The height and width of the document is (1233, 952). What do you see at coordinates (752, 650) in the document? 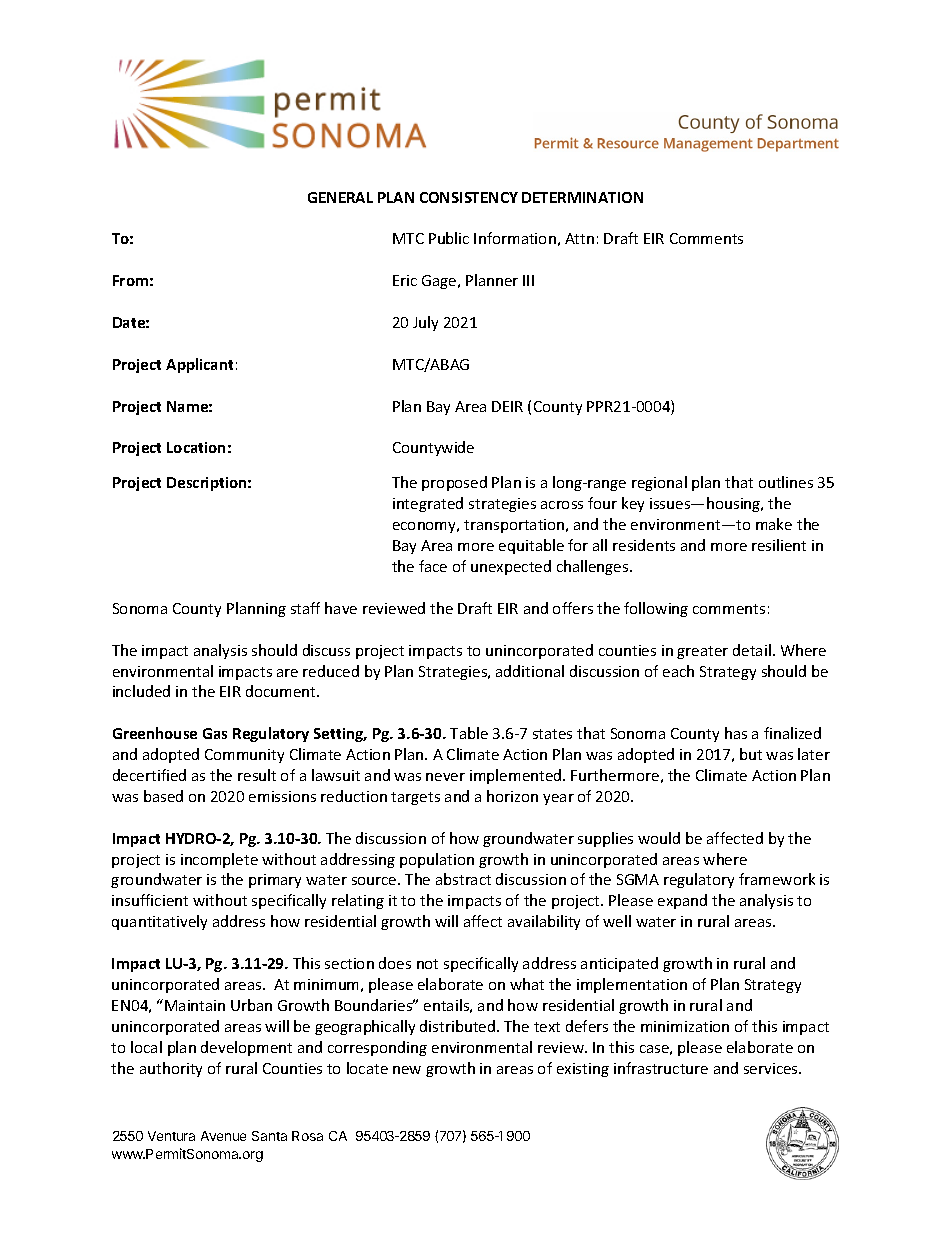
I see `detail` at bounding box center [752, 650].
